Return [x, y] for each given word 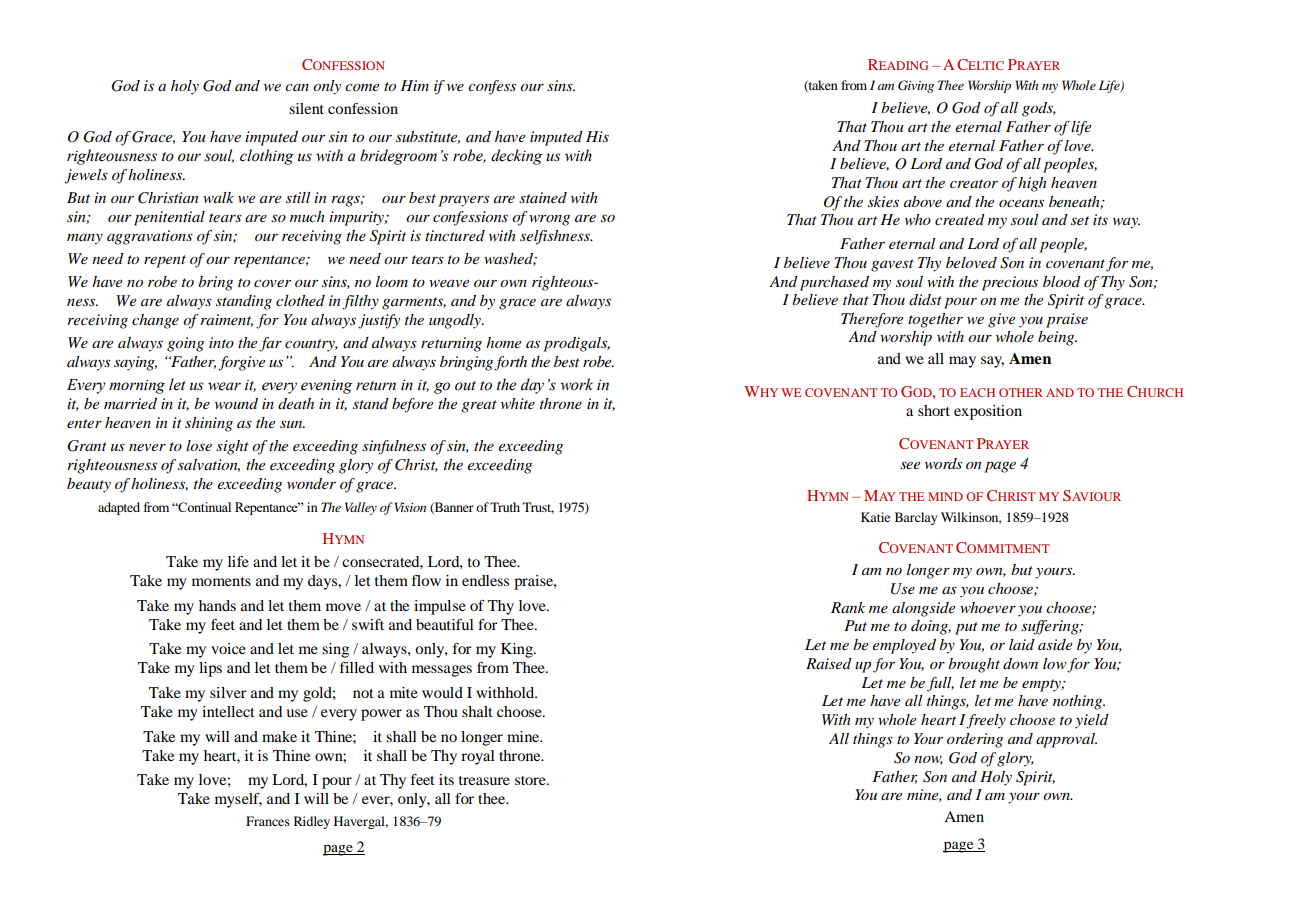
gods [1038, 109]
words [943, 463]
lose [199, 445]
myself [238, 800]
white [518, 403]
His [597, 136]
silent [306, 108]
